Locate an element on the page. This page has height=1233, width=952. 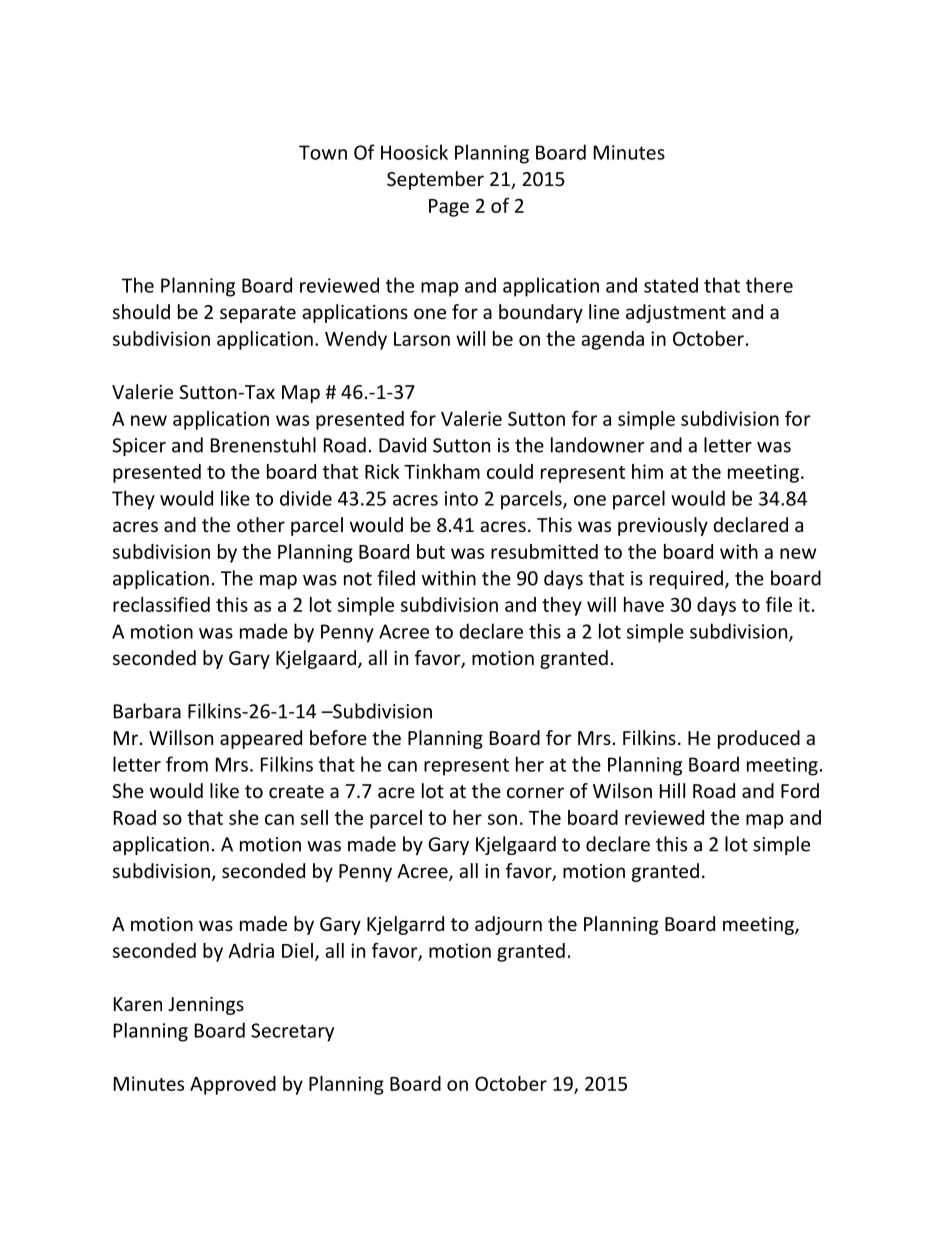
before is located at coordinates (338, 737).
